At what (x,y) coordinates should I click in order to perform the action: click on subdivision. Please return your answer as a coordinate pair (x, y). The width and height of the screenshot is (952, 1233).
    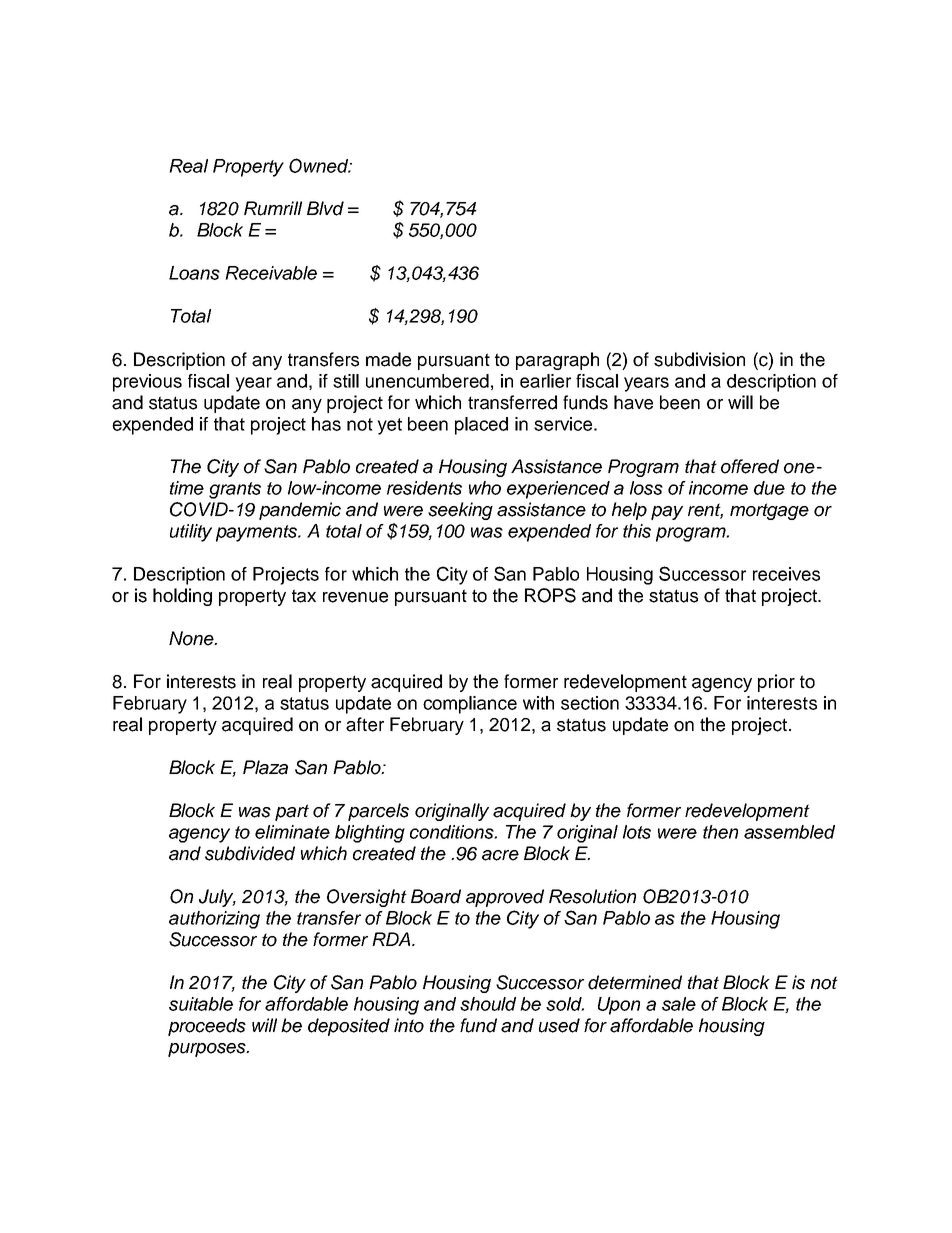
    Looking at the image, I should click on (699, 359).
